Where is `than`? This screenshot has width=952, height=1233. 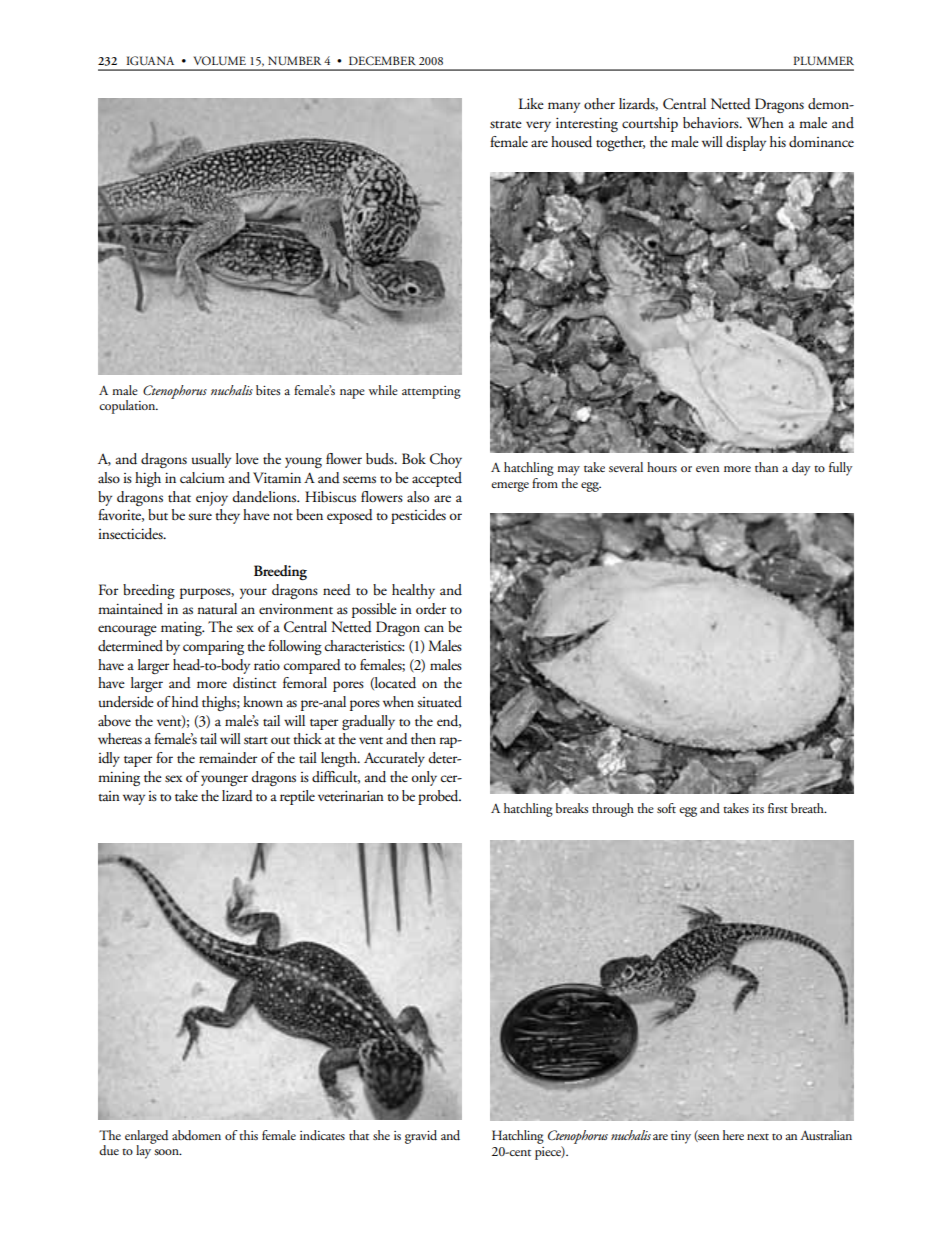
than is located at coordinates (766, 467).
